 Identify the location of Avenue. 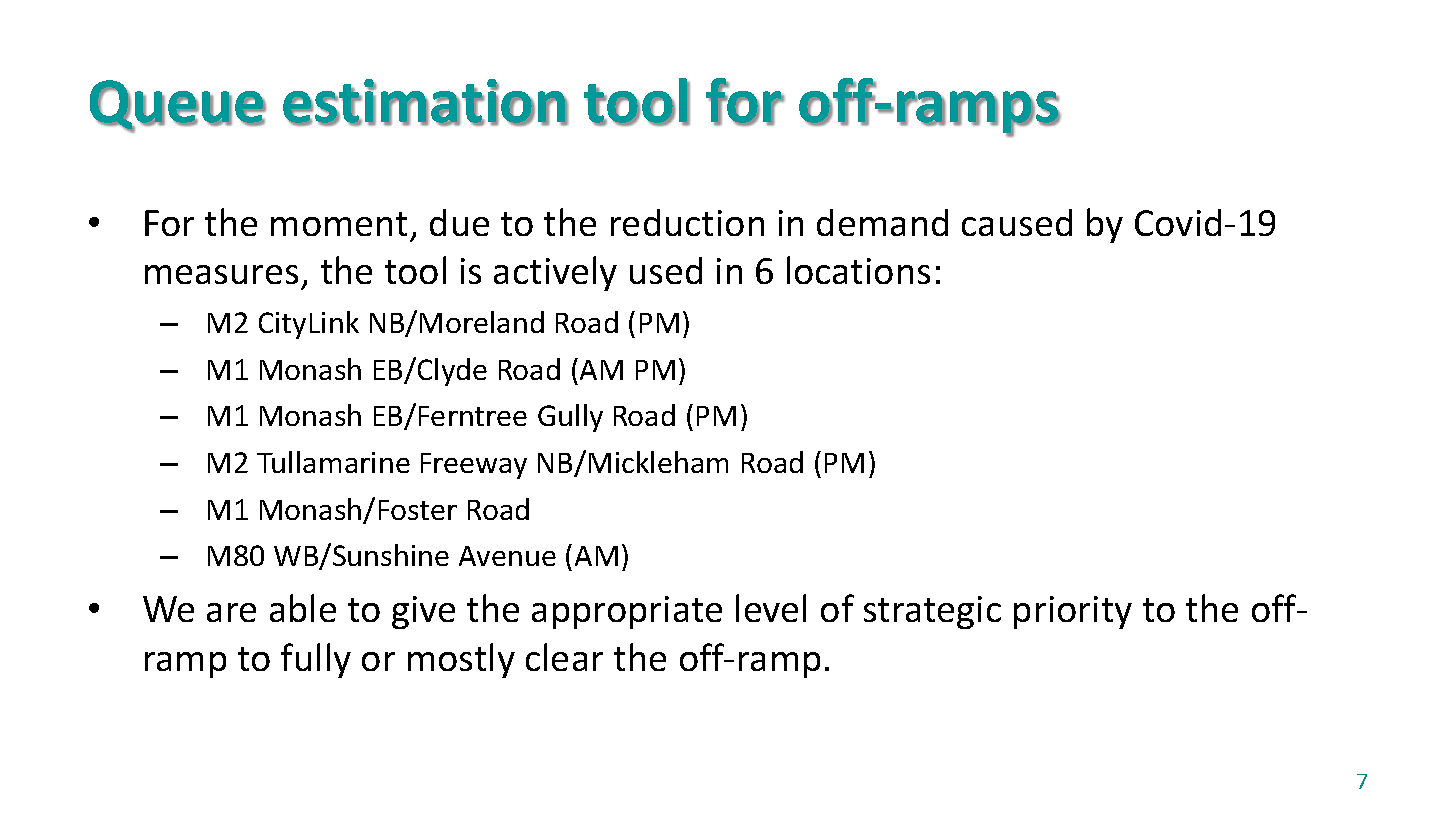
(507, 556).
